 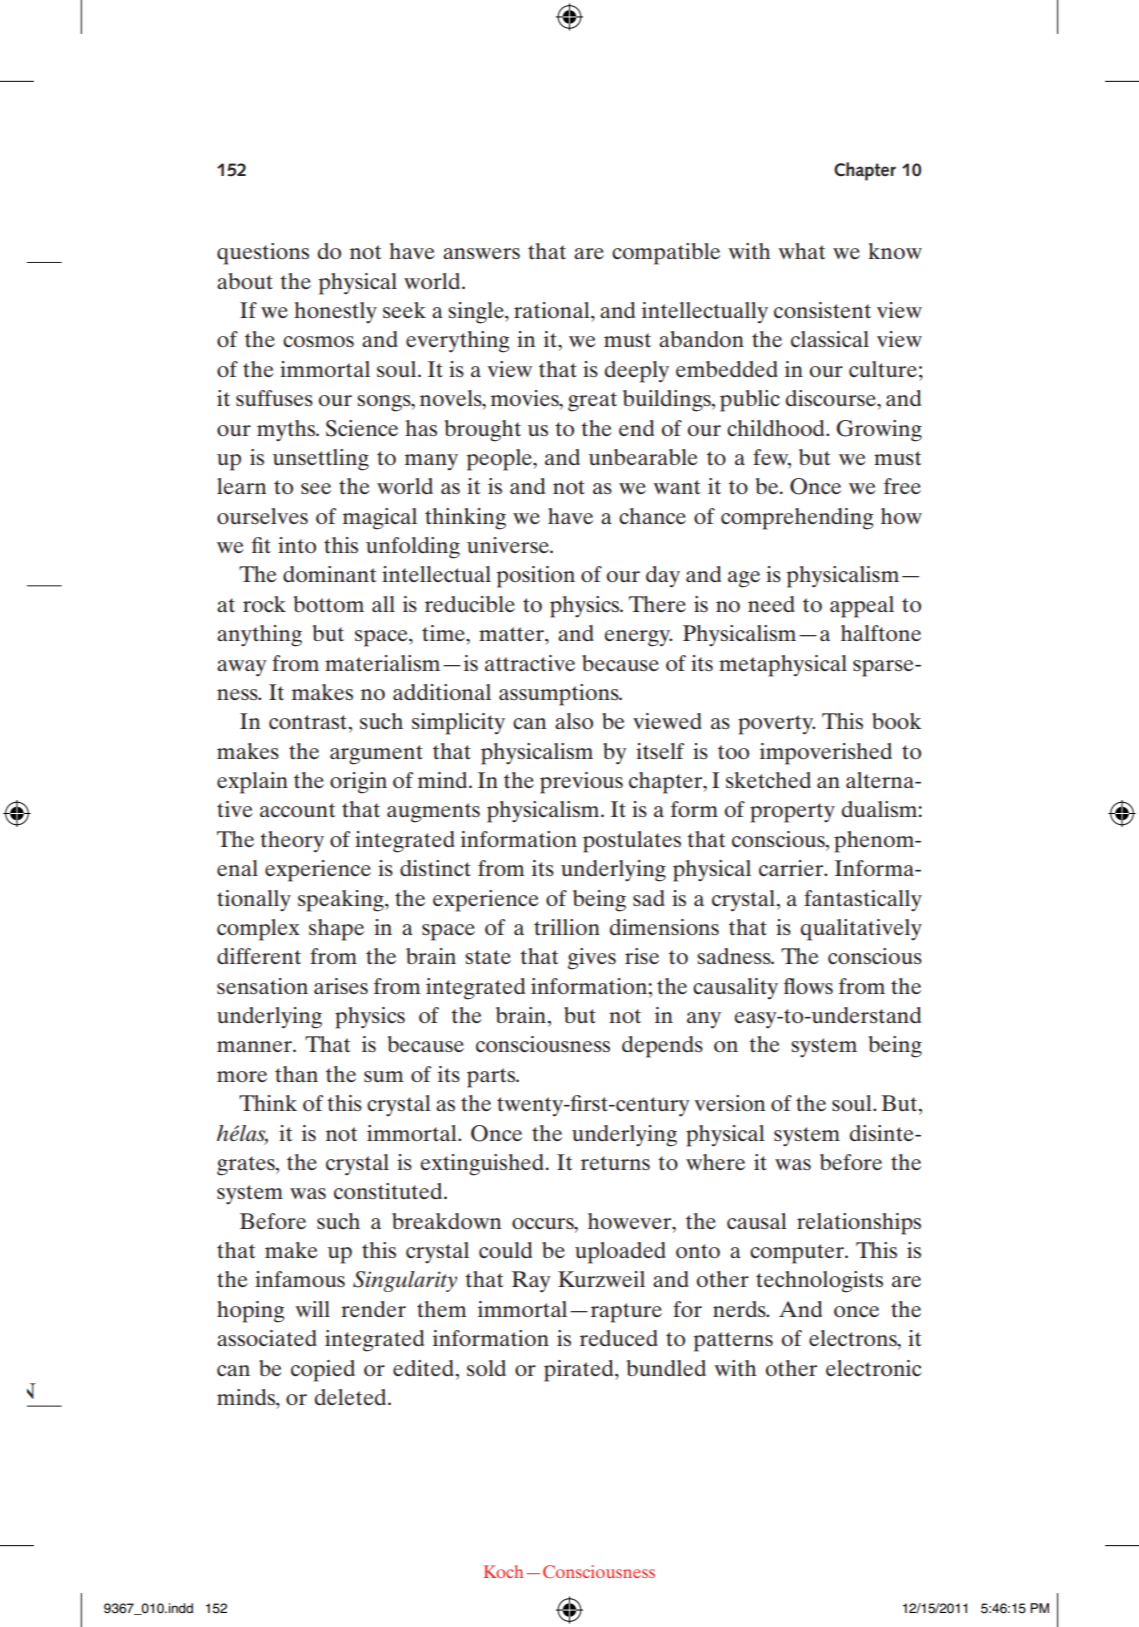 I want to click on electrons, so click(x=854, y=1339).
